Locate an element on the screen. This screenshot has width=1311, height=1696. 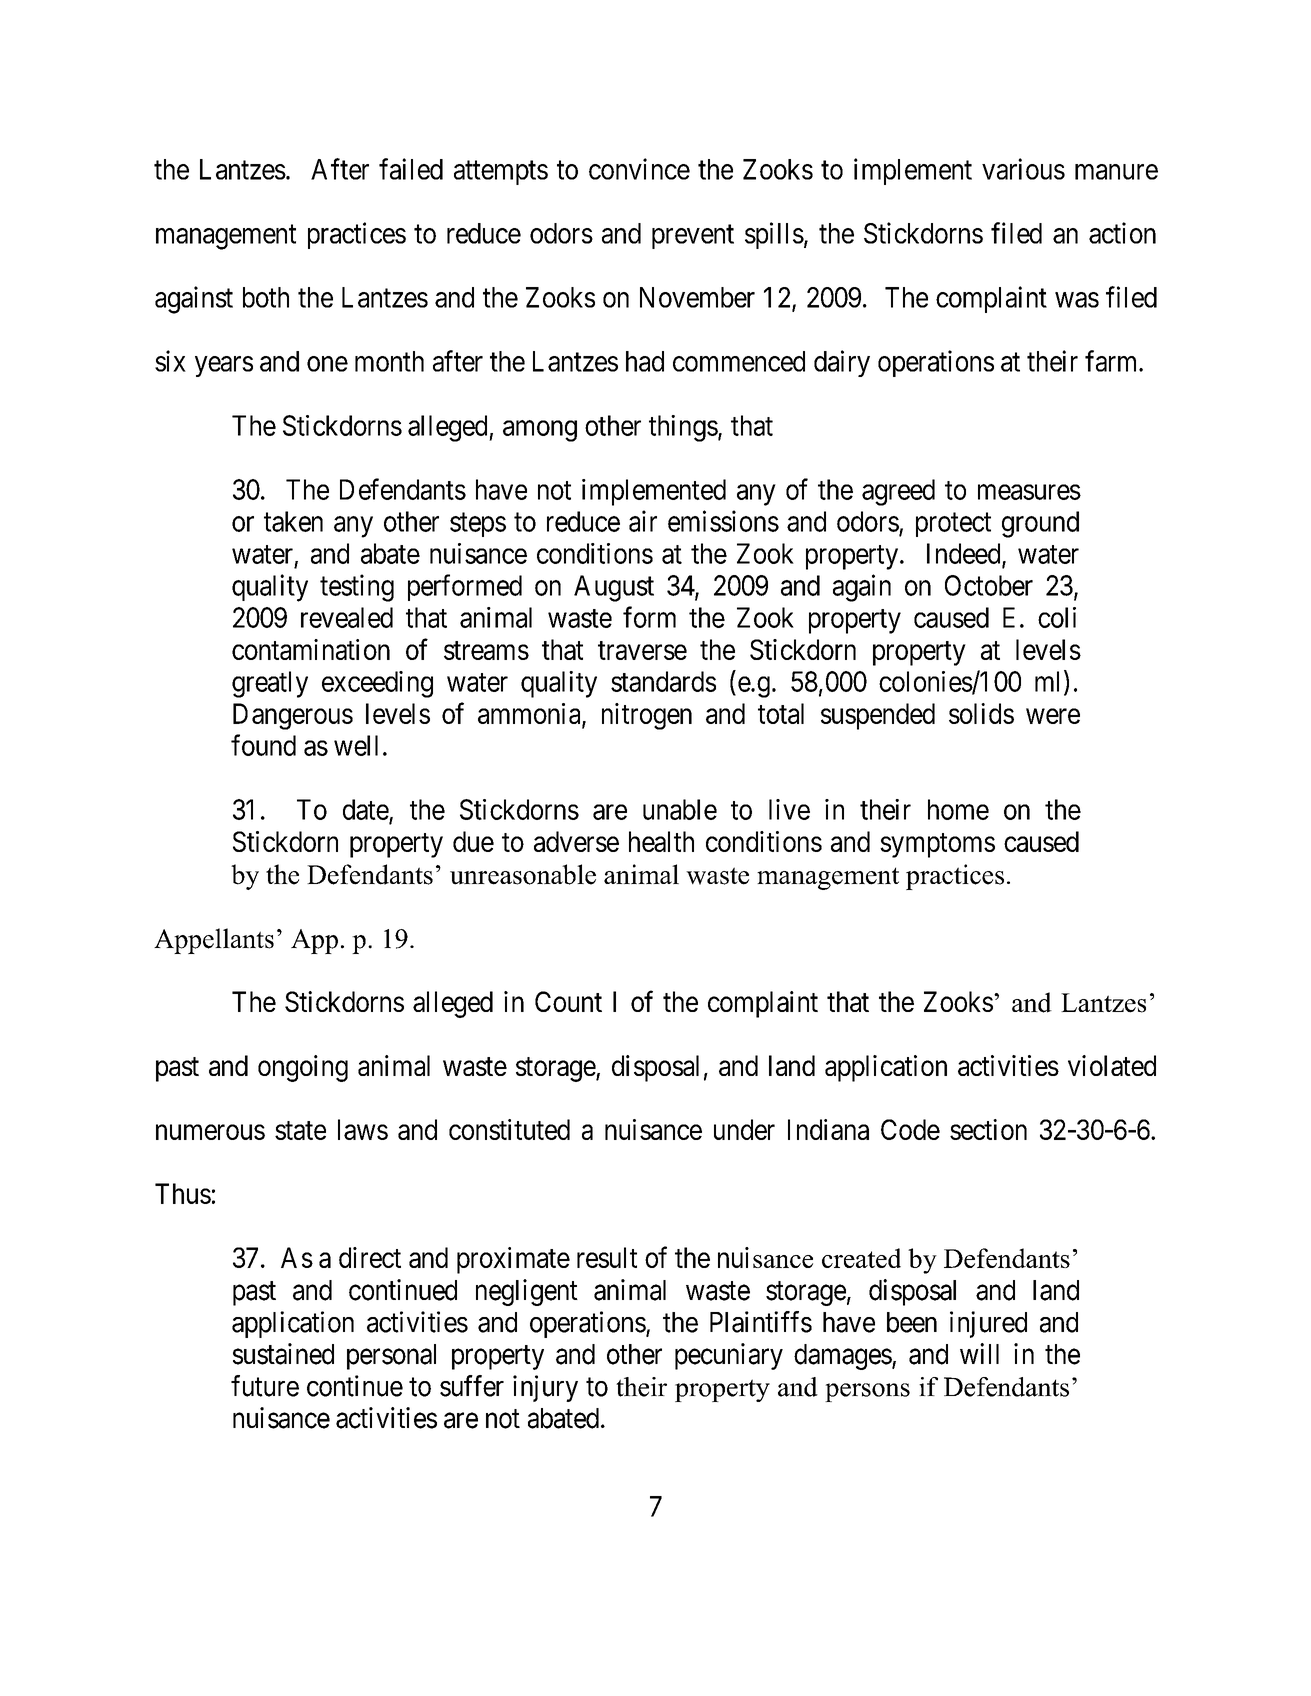
Count is located at coordinates (568, 1001).
